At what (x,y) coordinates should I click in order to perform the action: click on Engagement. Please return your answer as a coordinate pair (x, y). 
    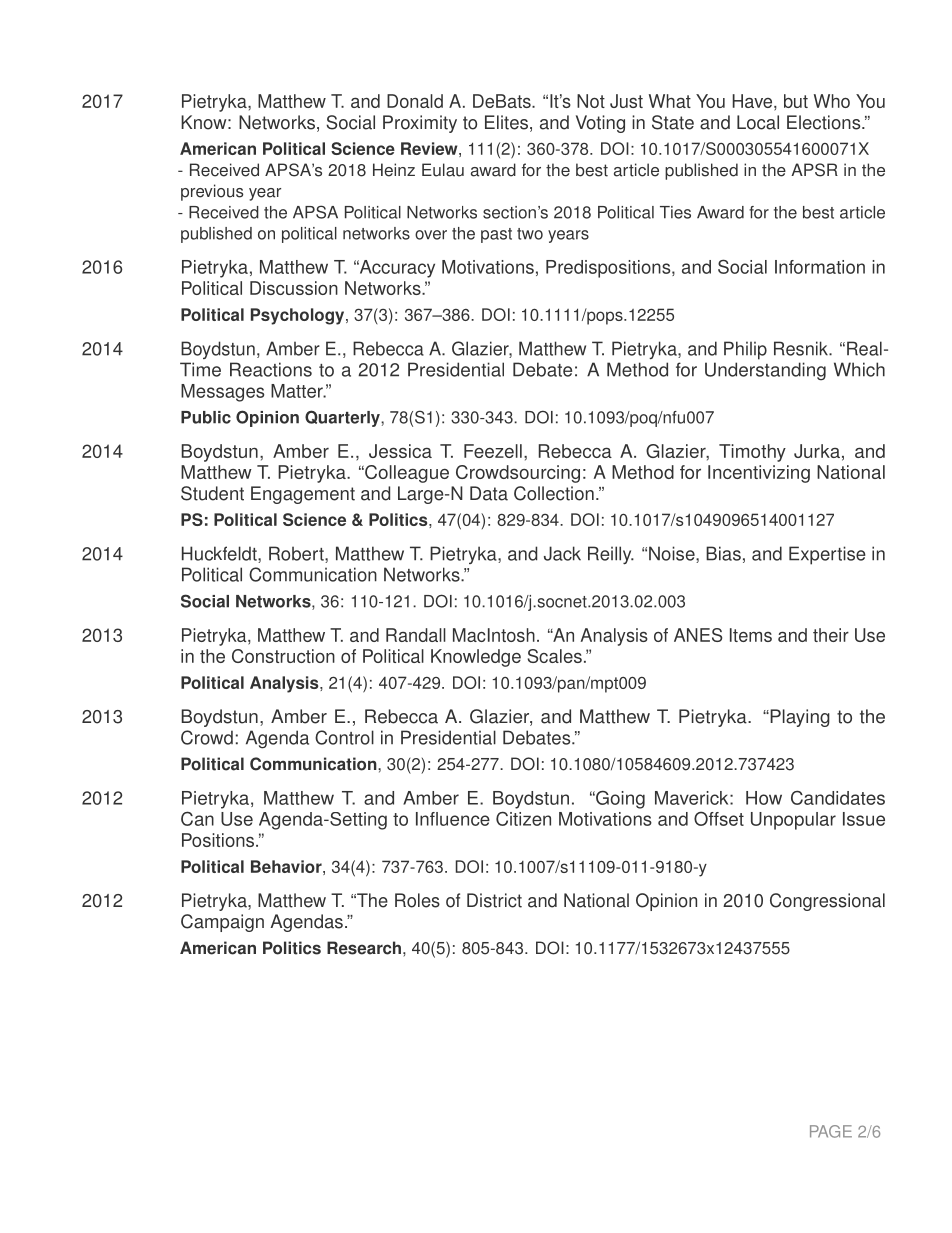
    Looking at the image, I should click on (303, 495).
